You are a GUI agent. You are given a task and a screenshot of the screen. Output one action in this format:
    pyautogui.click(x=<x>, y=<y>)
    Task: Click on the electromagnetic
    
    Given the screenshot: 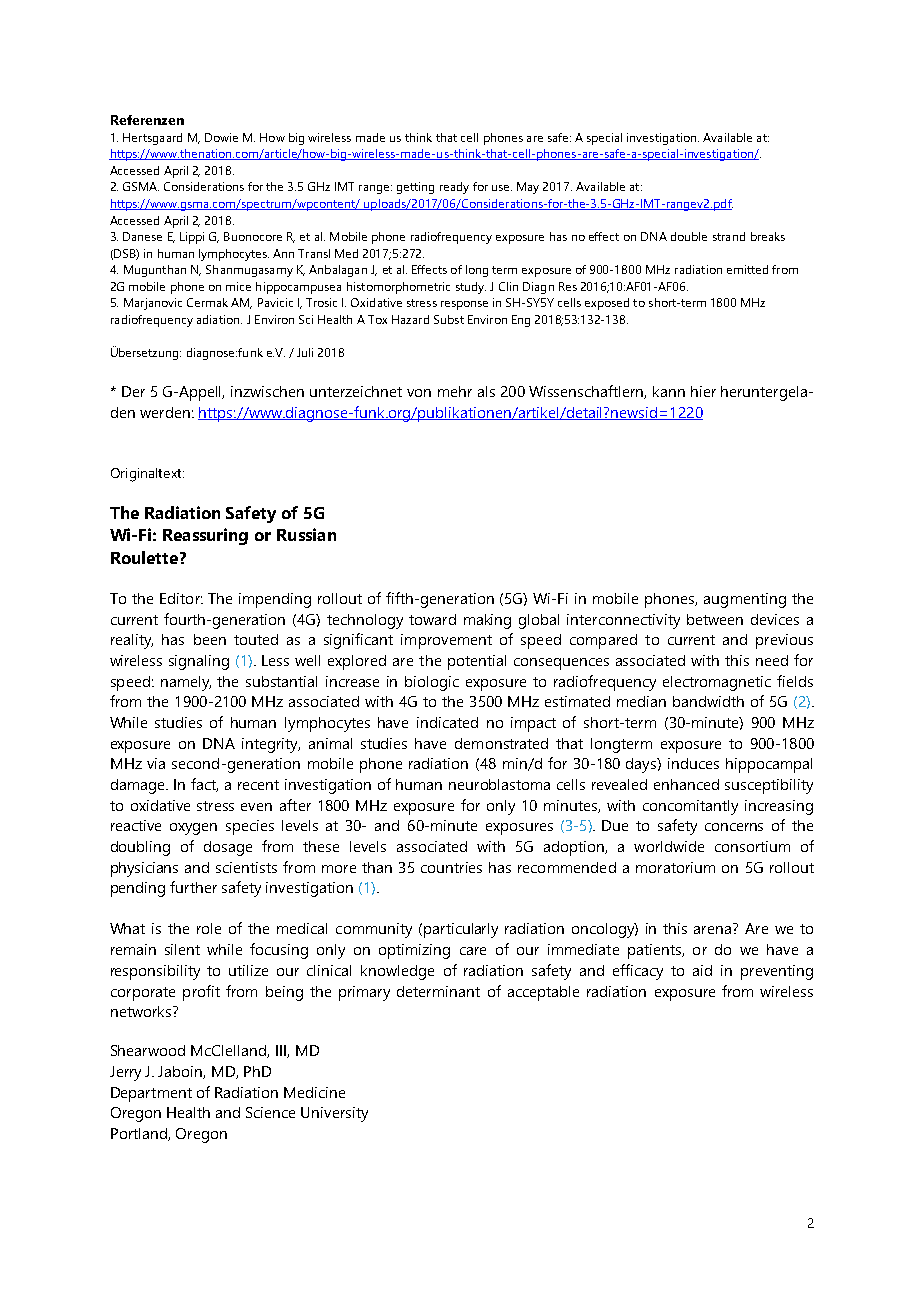 What is the action you would take?
    pyautogui.click(x=717, y=683)
